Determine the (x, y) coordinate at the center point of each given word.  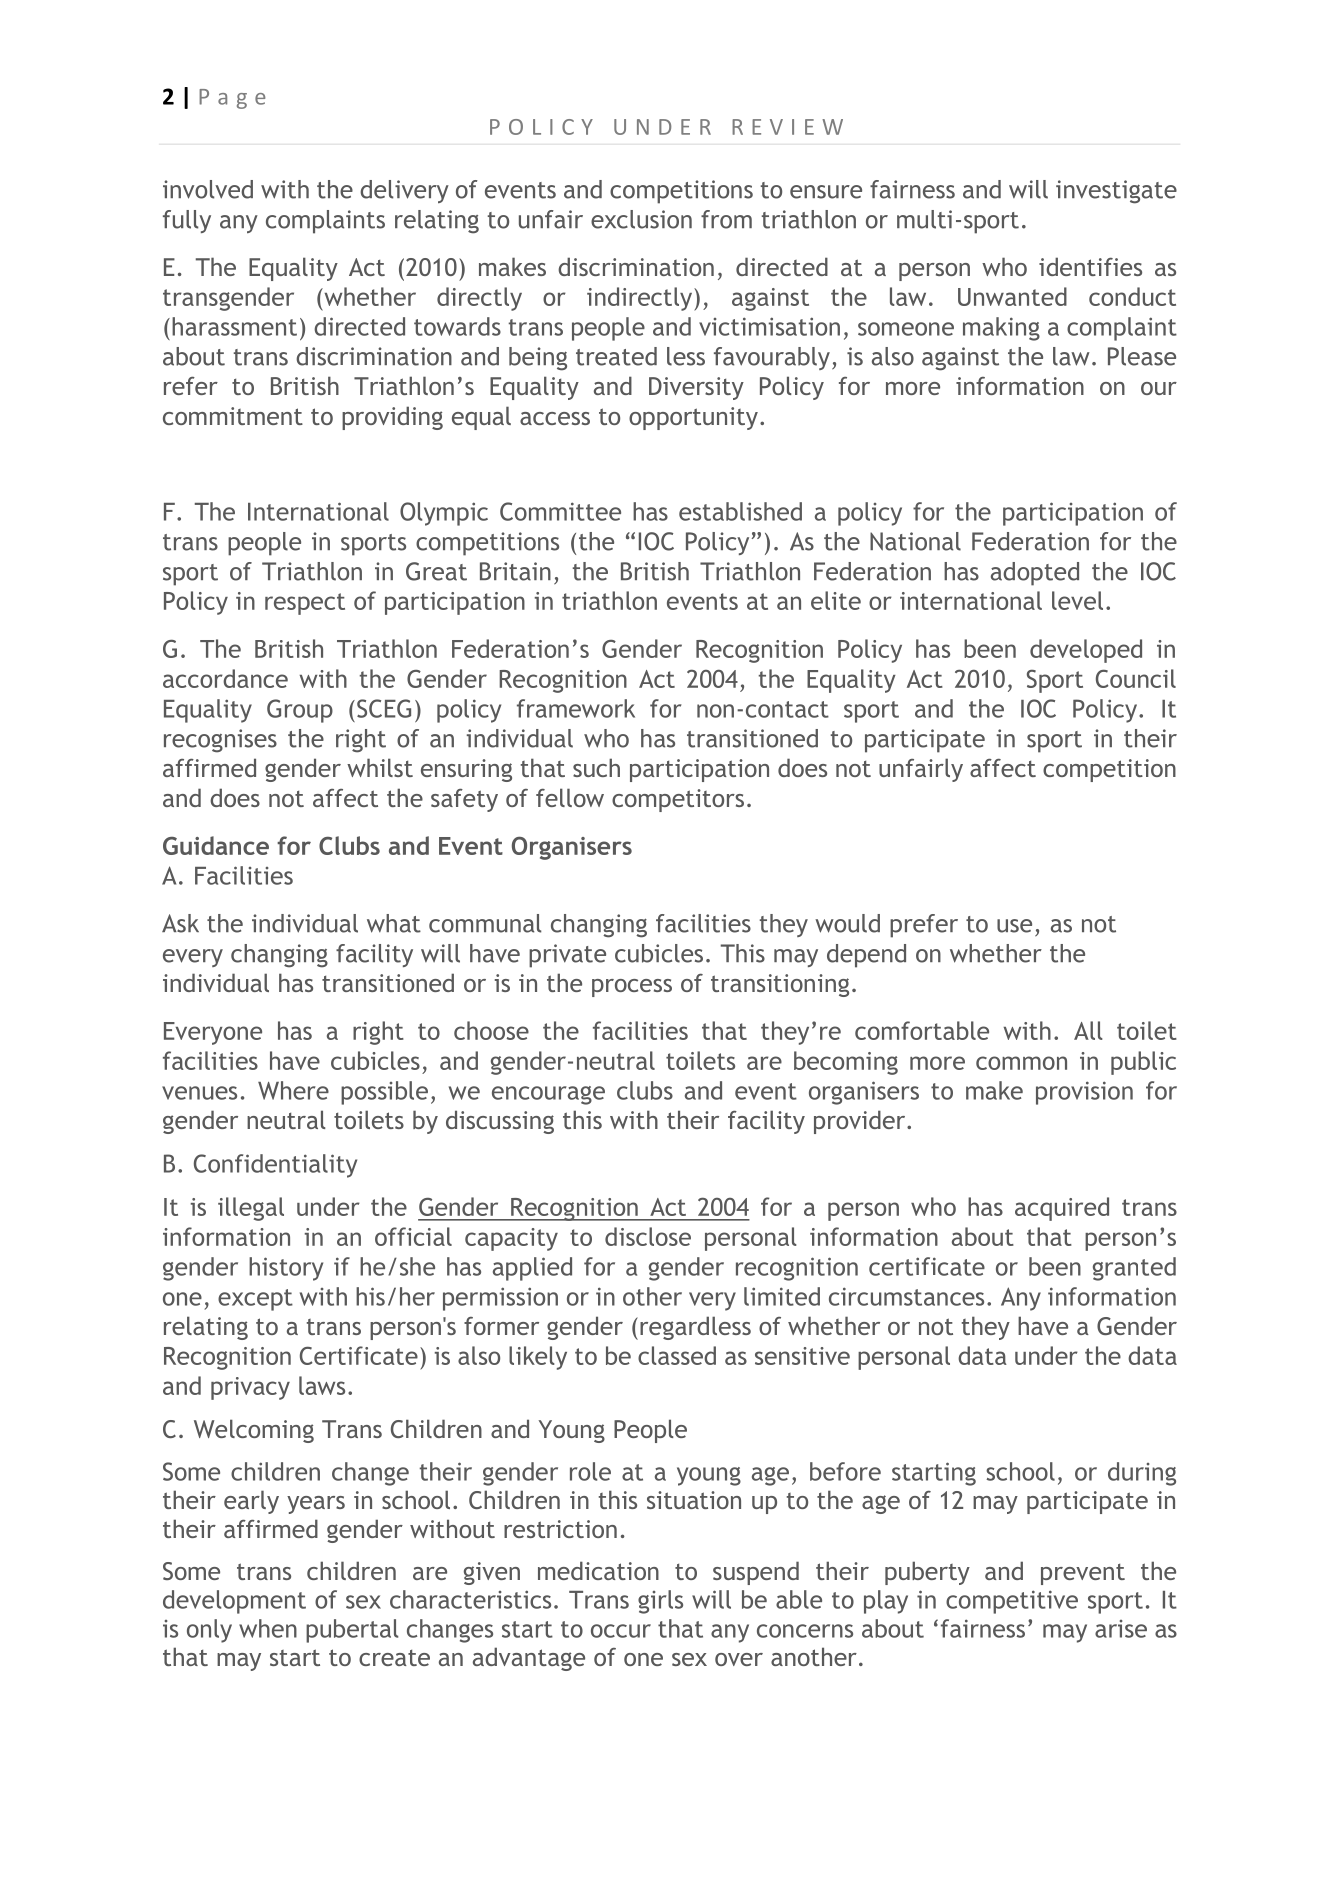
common (1021, 1063)
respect (305, 604)
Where (293, 1090)
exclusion (641, 219)
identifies (1090, 266)
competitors (678, 800)
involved (208, 189)
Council (1136, 678)
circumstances (906, 1296)
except (255, 1300)
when (268, 1628)
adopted (1035, 574)
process (632, 988)
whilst (380, 767)
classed (677, 1355)
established (740, 511)
